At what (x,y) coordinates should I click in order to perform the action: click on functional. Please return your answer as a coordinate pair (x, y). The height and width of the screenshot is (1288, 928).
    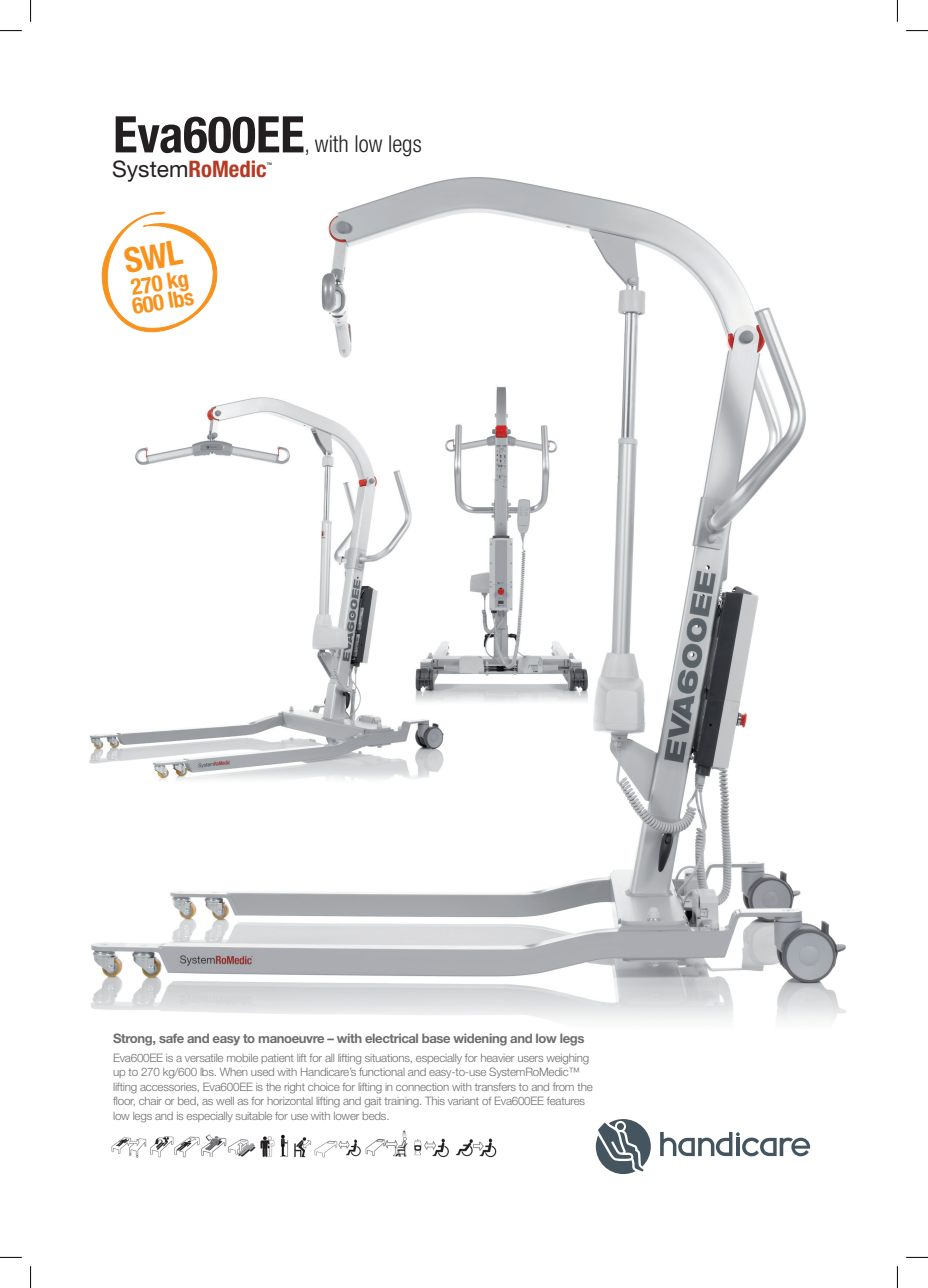
    Looking at the image, I should click on (382, 1072).
